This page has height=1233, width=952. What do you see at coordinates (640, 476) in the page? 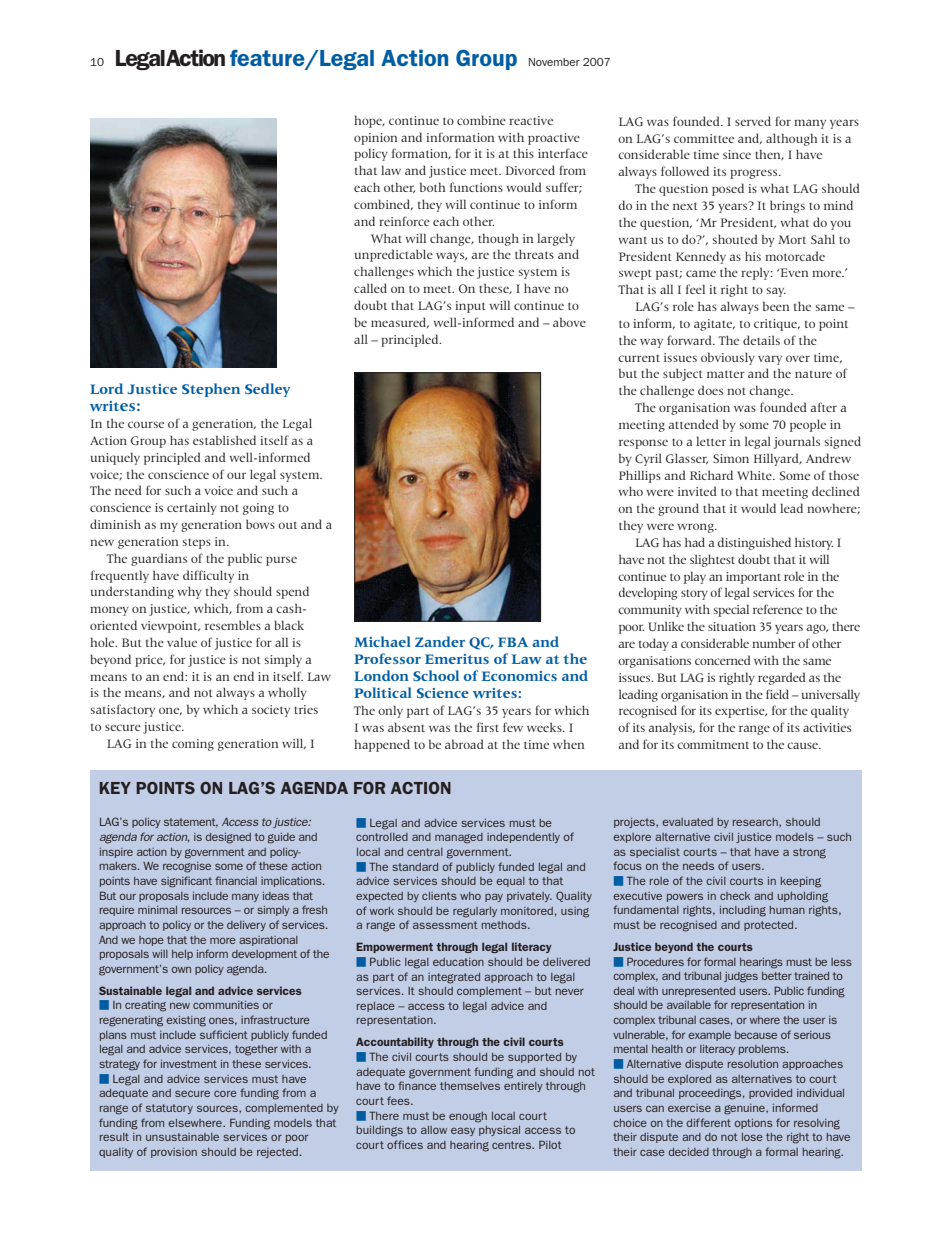
I see `Phillips` at bounding box center [640, 476].
